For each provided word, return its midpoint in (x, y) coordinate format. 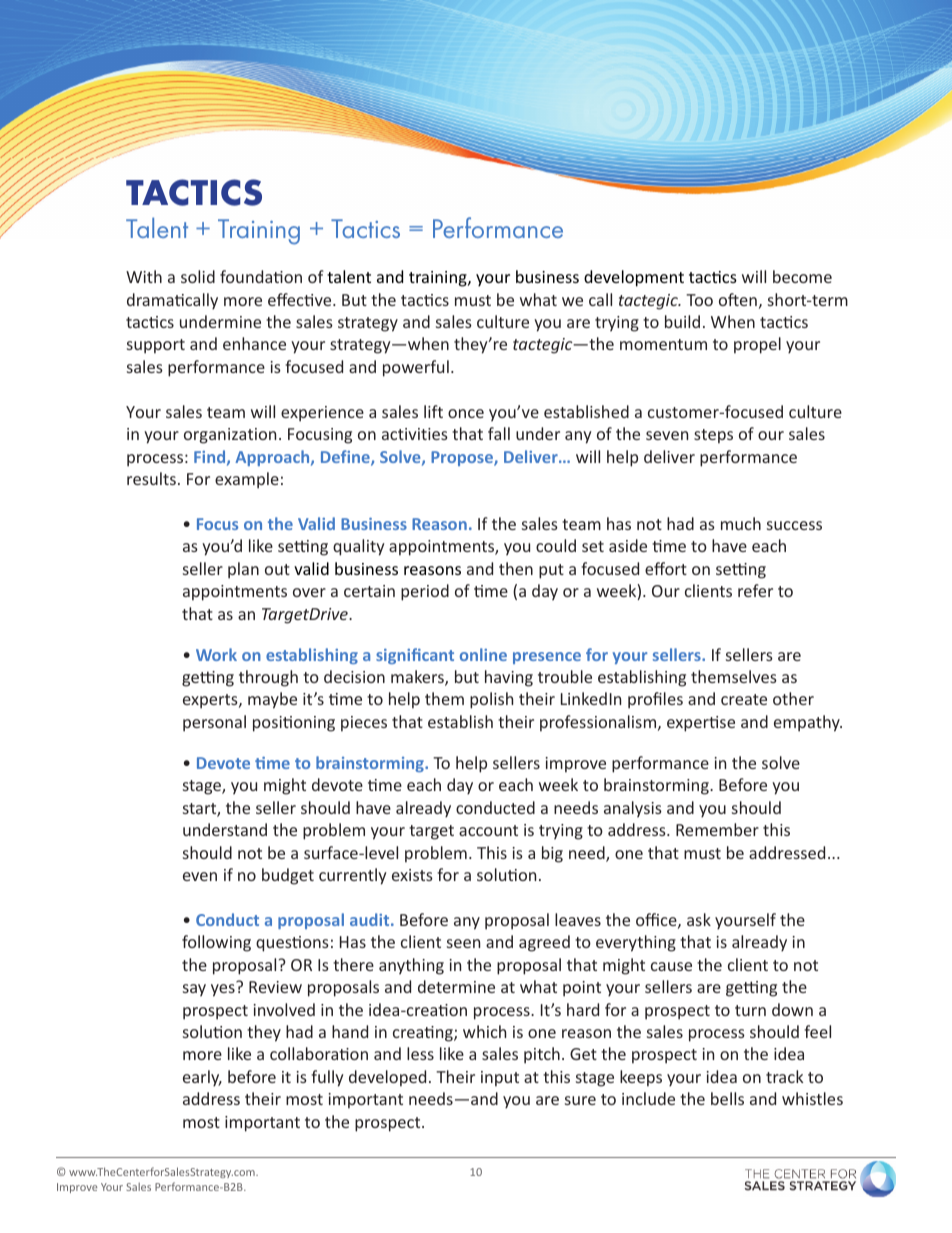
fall (499, 433)
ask (699, 919)
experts (211, 701)
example (247, 480)
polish (491, 700)
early (202, 1078)
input (500, 1079)
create (744, 699)
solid (198, 276)
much (741, 523)
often (738, 299)
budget (288, 876)
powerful (416, 368)
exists (412, 875)
